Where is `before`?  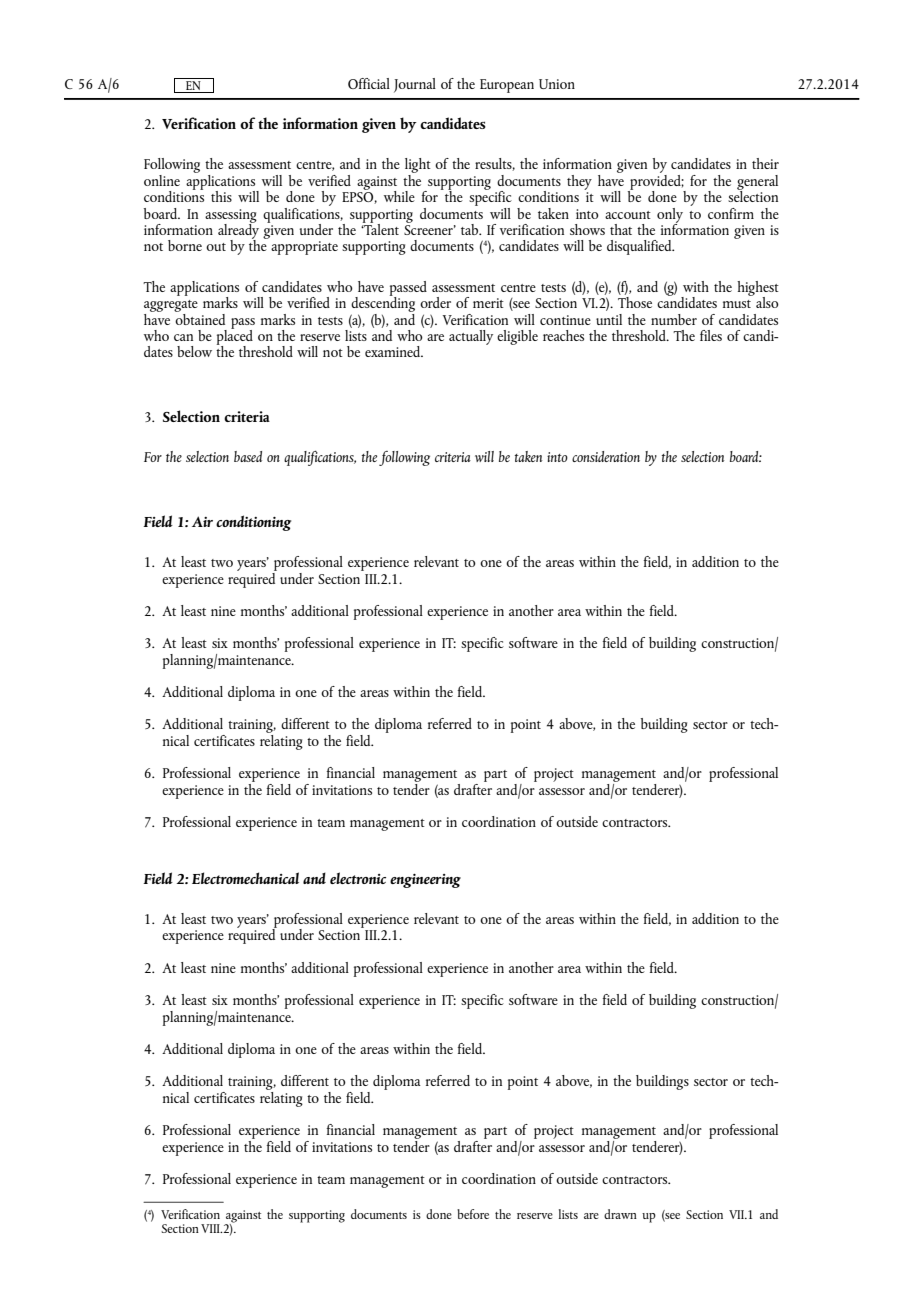 before is located at coordinates (473, 1214).
